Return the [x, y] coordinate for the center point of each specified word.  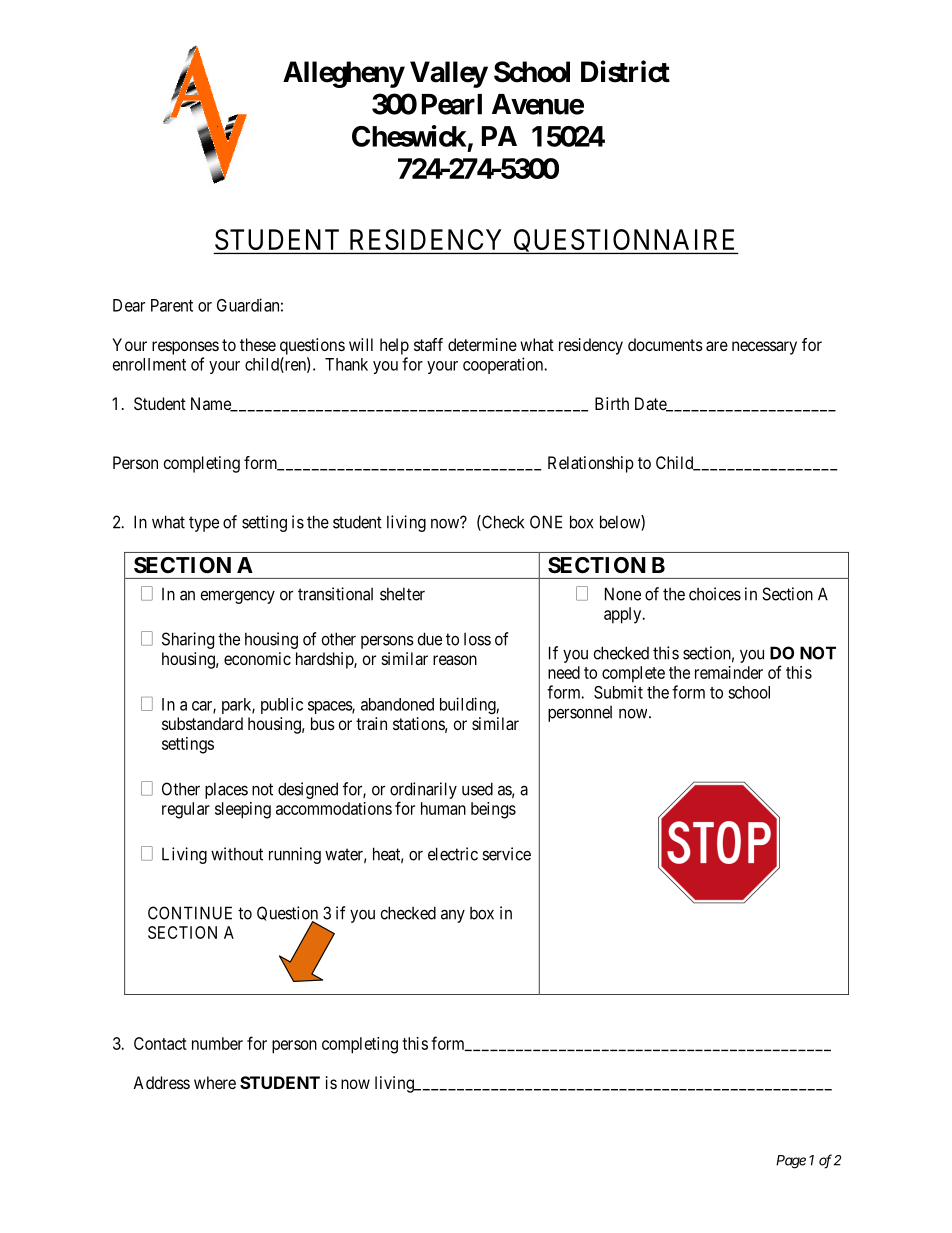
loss [477, 639]
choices [715, 594]
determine [482, 344]
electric [453, 854]
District [625, 71]
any [453, 916]
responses [185, 348]
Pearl [452, 104]
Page [791, 1162]
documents [665, 344]
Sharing [188, 640]
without [237, 854]
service [506, 854]
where [215, 1082]
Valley [449, 74]
